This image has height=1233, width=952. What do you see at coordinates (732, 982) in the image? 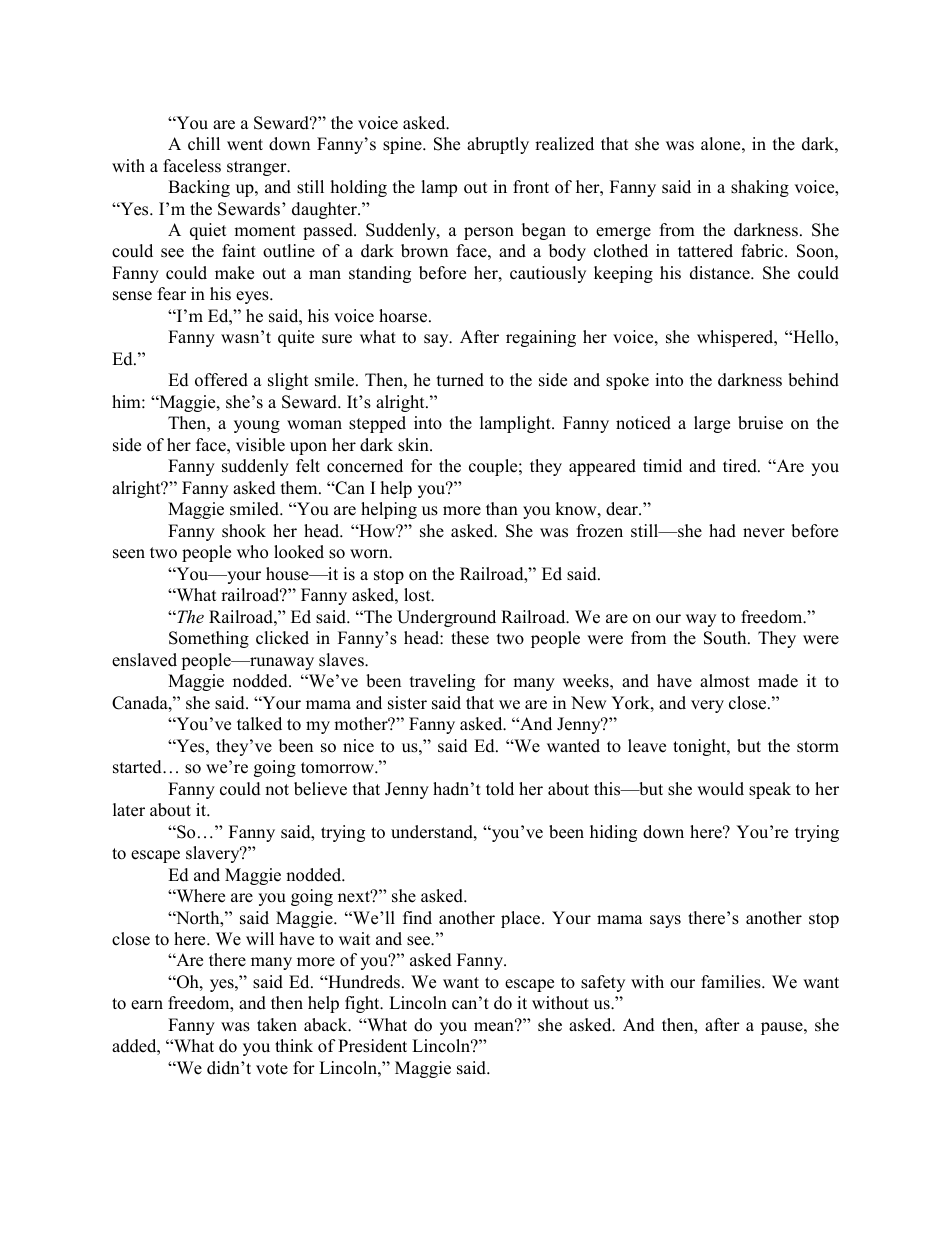
I see `families` at bounding box center [732, 982].
